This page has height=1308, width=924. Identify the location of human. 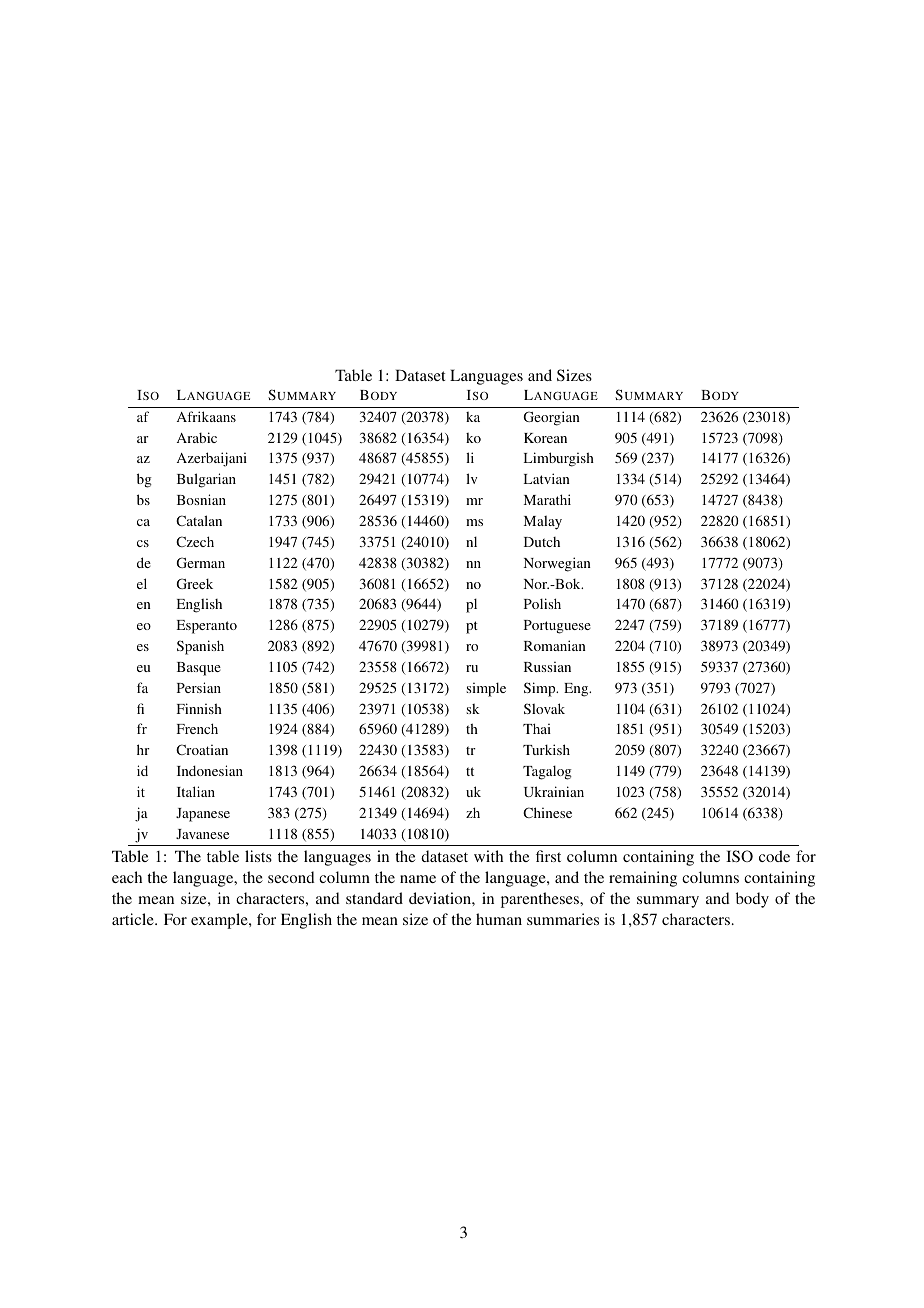
(499, 919).
